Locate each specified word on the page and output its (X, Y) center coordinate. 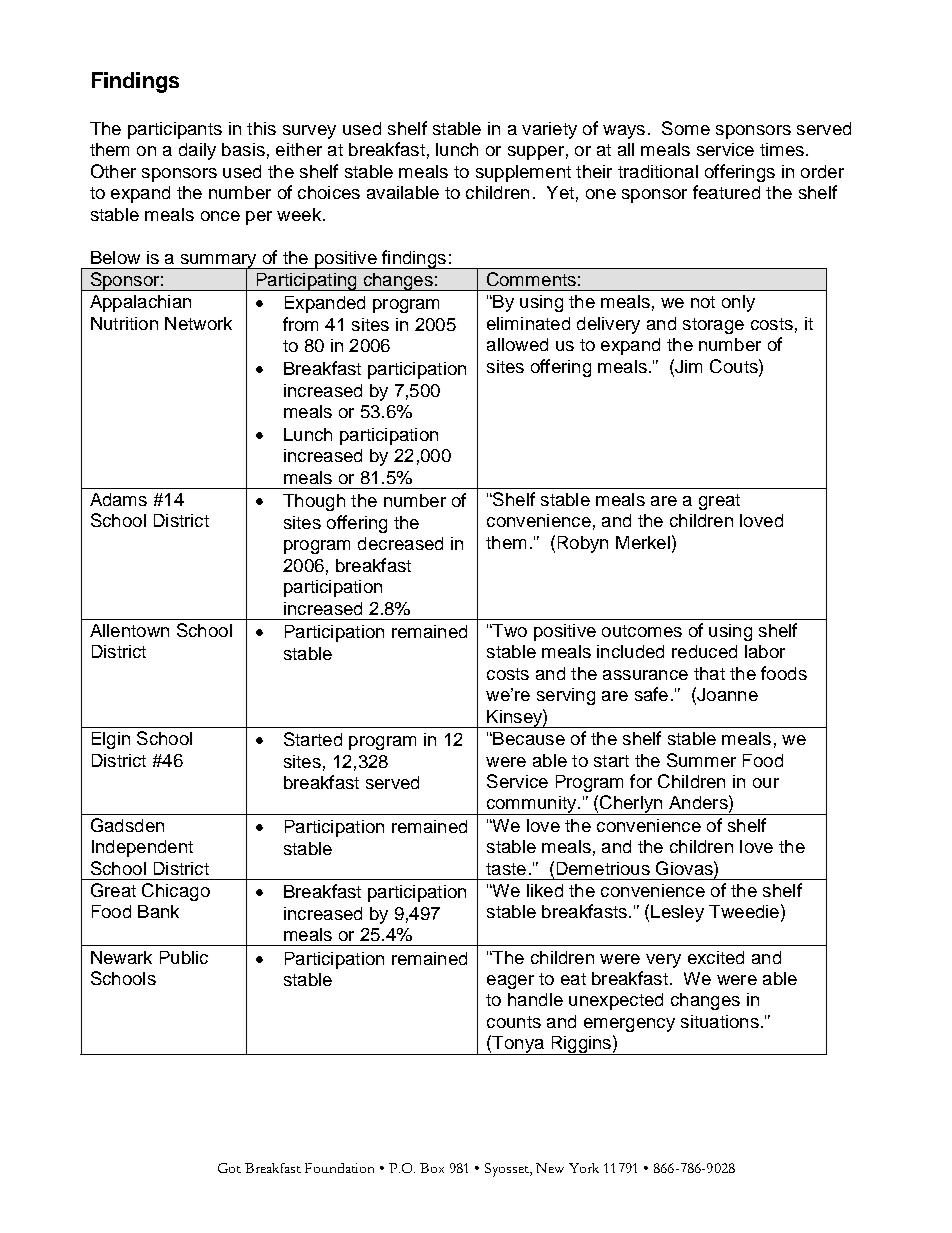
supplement (523, 173)
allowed (517, 344)
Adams (118, 499)
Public (184, 957)
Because (528, 738)
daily (197, 151)
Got (229, 1168)
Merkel (643, 542)
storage (713, 326)
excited (716, 957)
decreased (400, 543)
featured (726, 192)
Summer (701, 760)
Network (198, 323)
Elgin (111, 740)
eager (510, 982)
